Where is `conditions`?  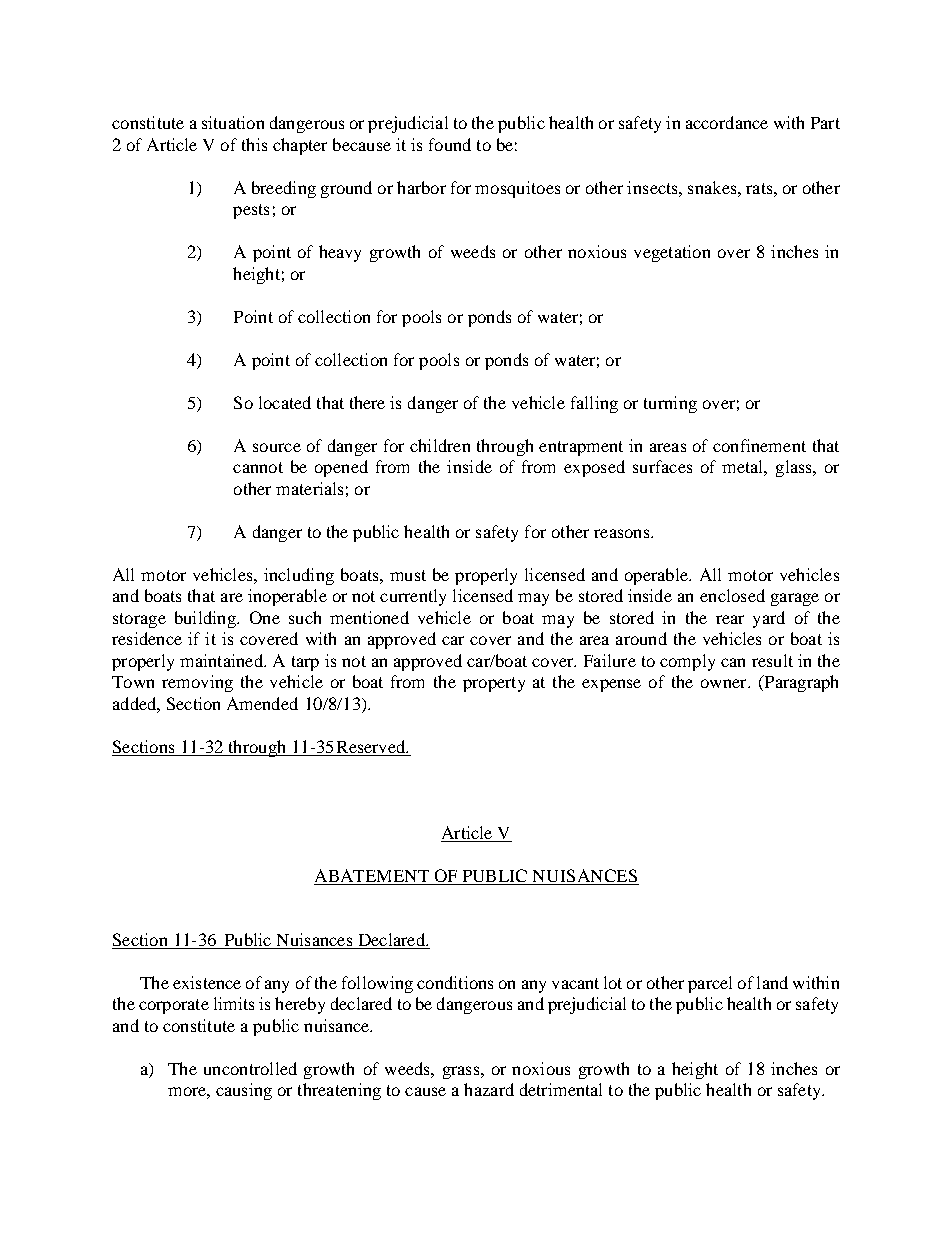
conditions is located at coordinates (455, 982).
